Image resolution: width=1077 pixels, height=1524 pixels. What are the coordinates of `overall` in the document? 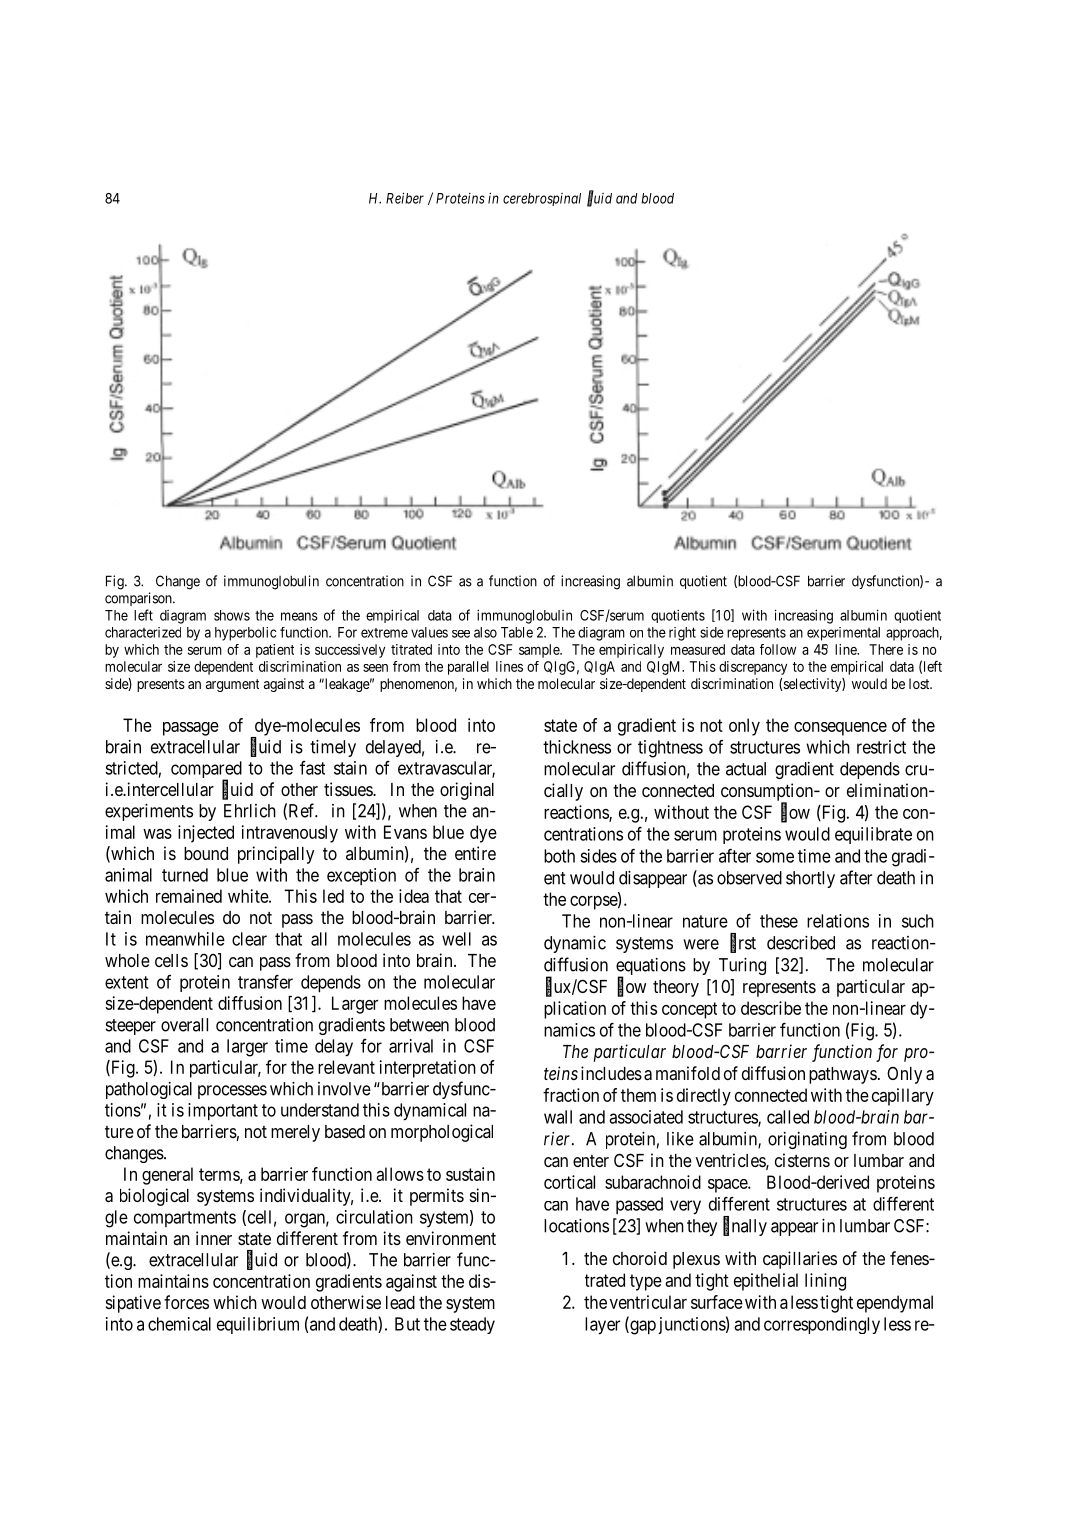 It's located at (184, 1025).
